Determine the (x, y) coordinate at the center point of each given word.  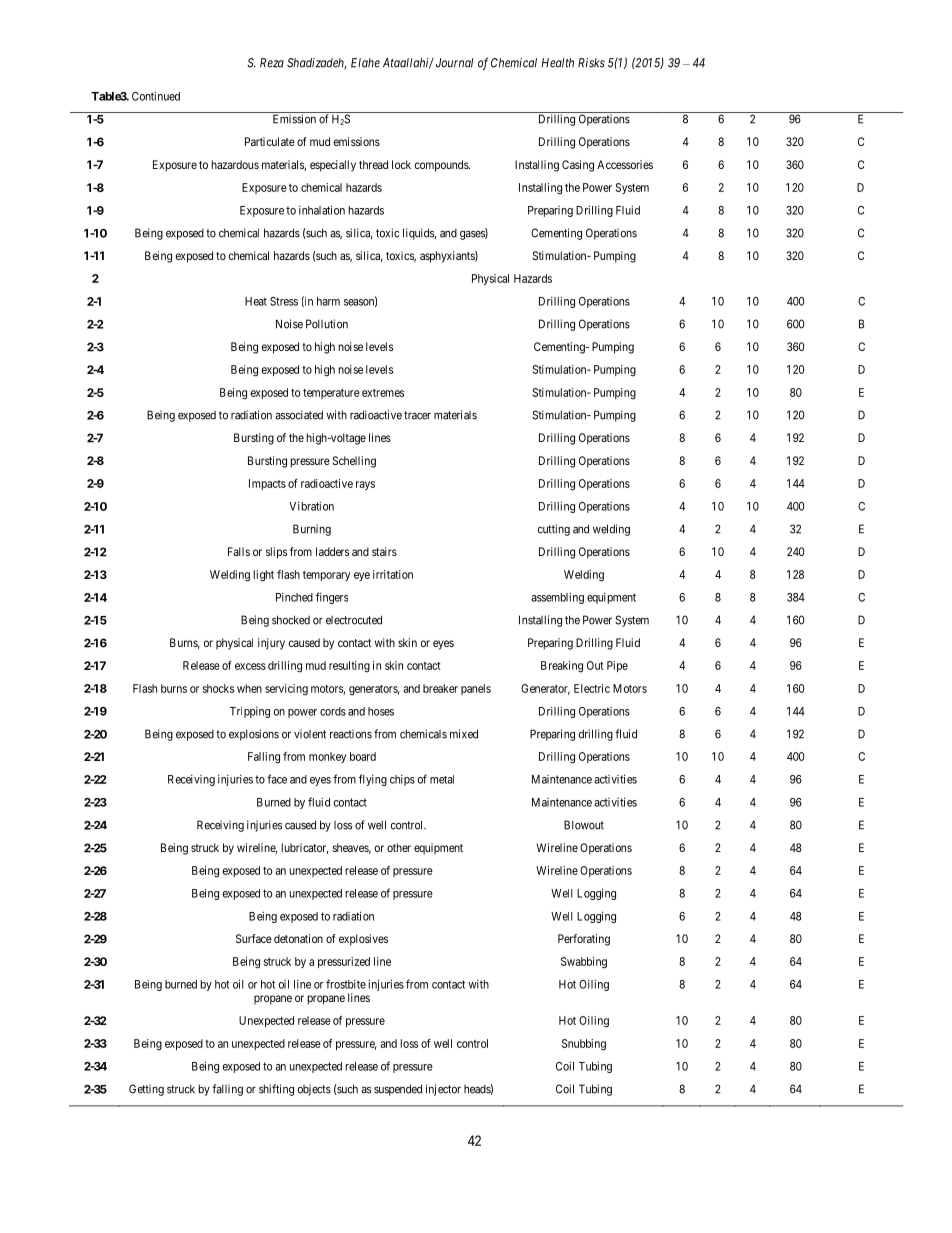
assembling (557, 598)
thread (373, 164)
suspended (398, 1090)
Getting (146, 1090)
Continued (156, 96)
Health (557, 63)
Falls (239, 551)
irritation (393, 574)
